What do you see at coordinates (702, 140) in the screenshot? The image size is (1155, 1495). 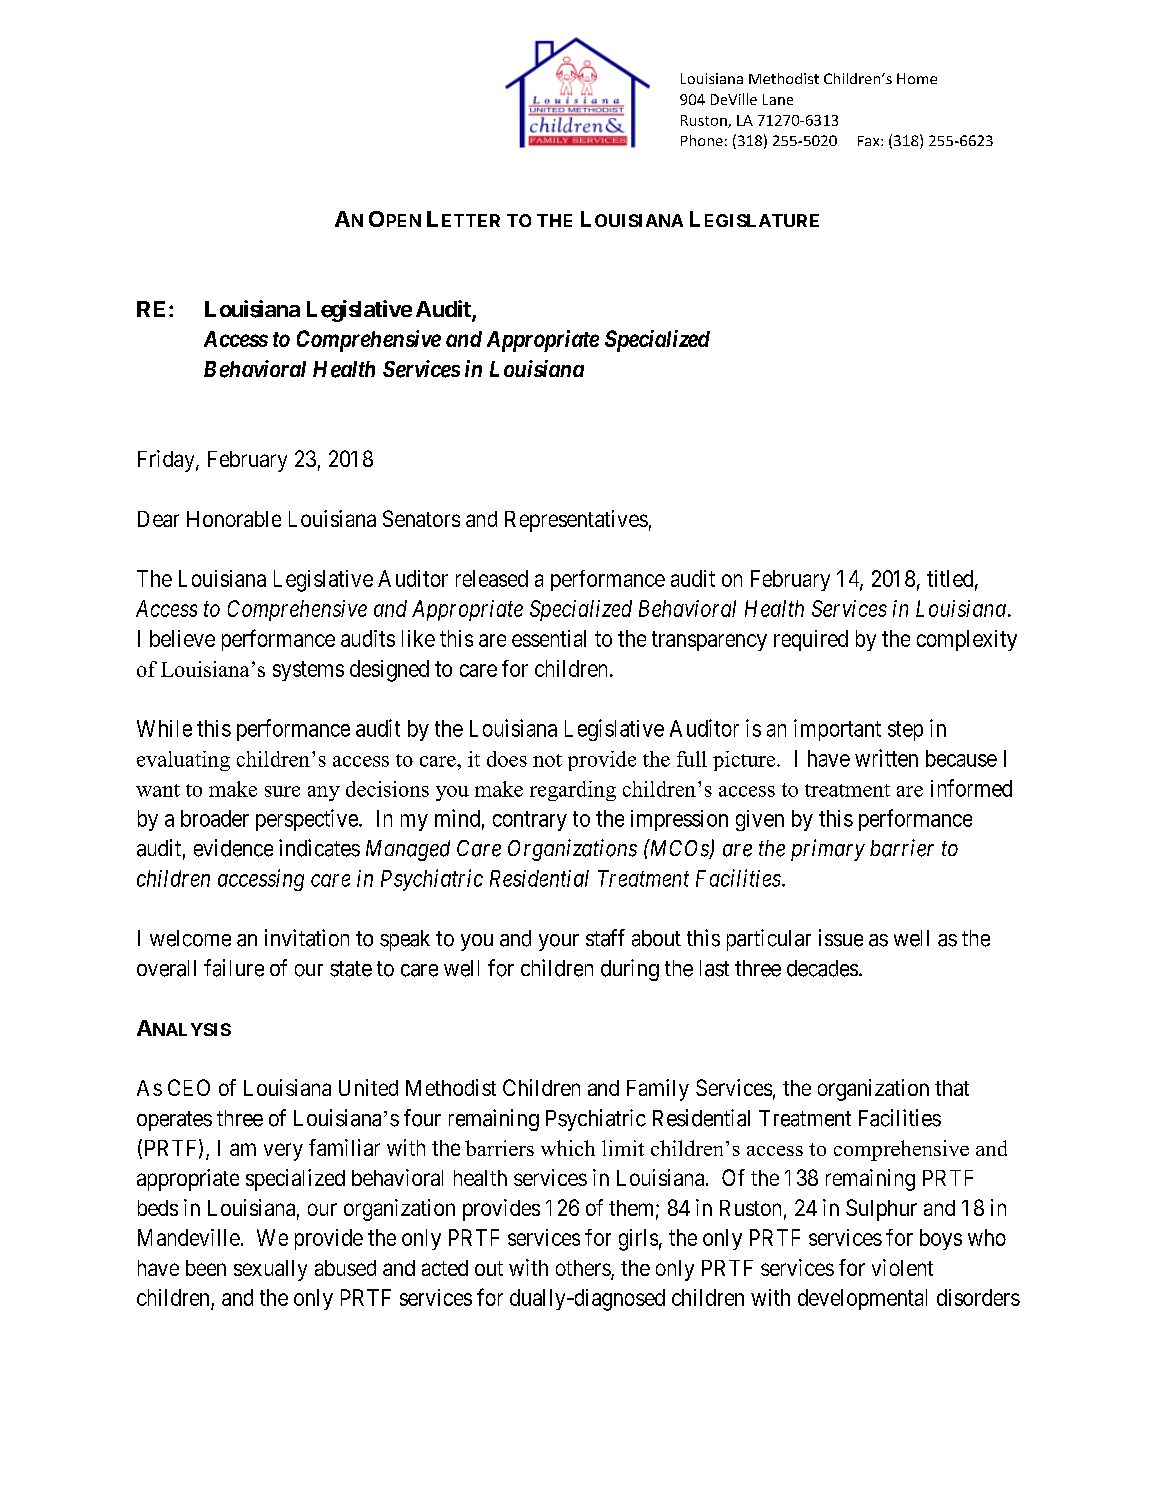 I see `Phone` at bounding box center [702, 140].
